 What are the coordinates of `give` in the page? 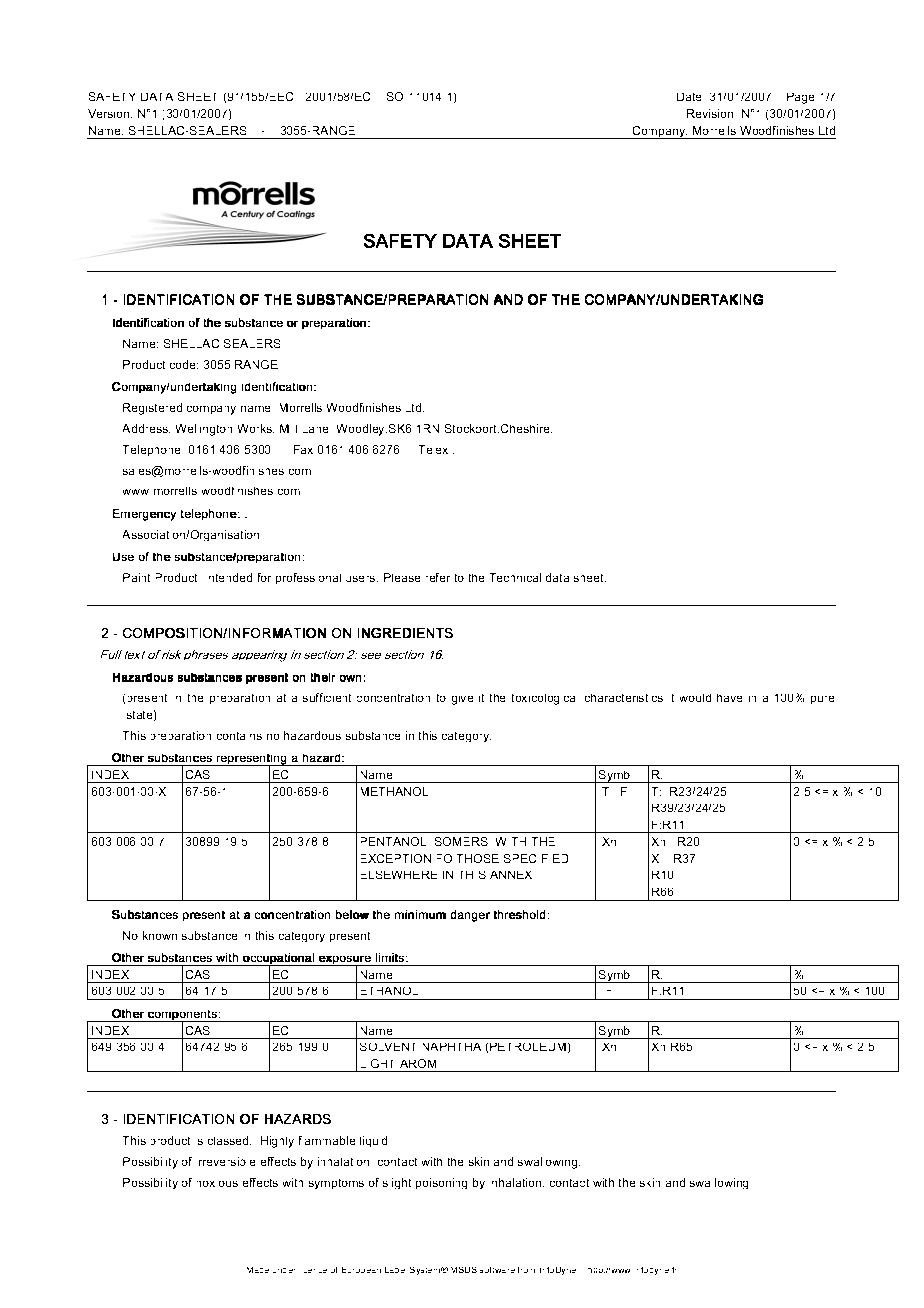 It's located at (462, 700).
